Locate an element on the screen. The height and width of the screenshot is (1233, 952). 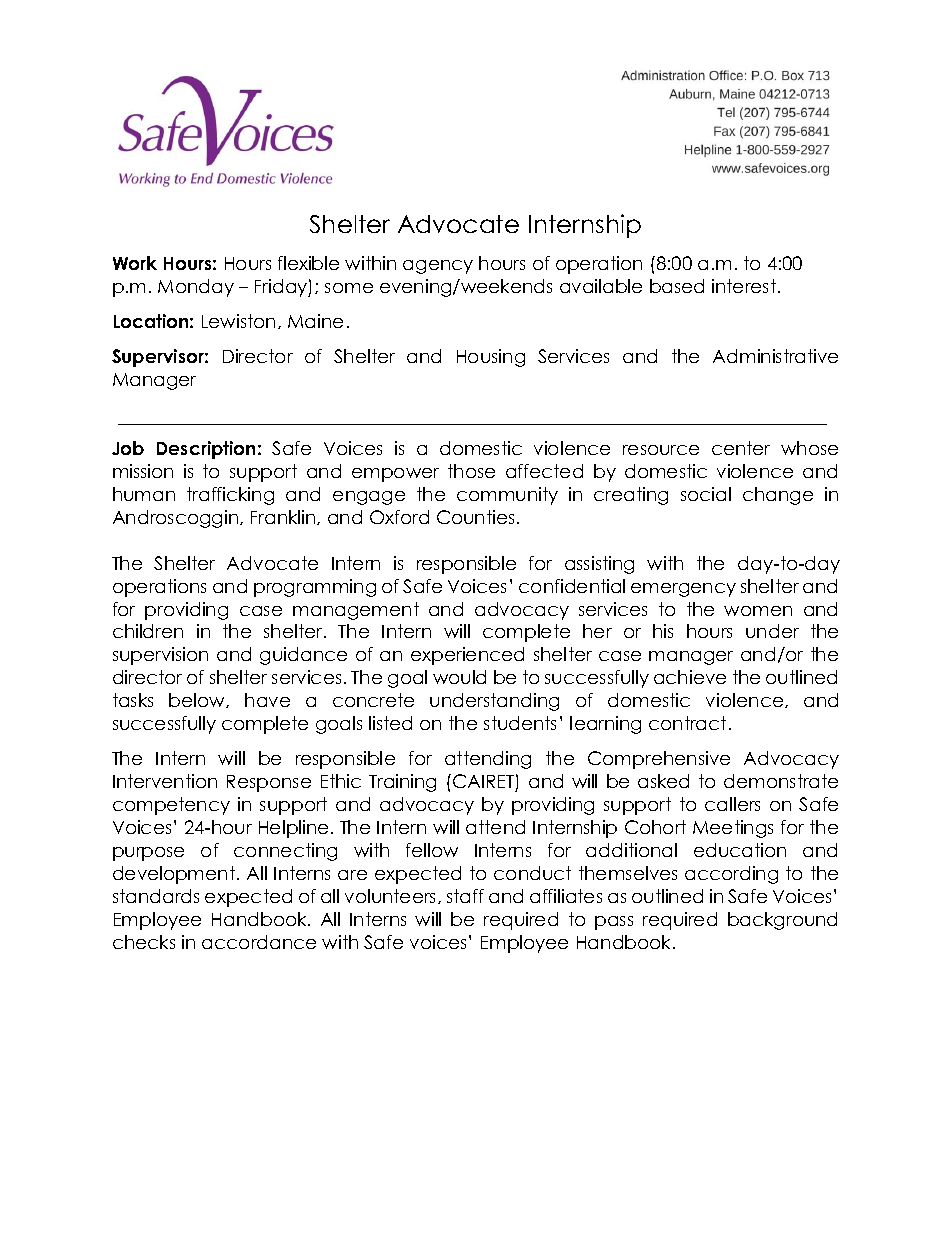
Training is located at coordinates (402, 783).
